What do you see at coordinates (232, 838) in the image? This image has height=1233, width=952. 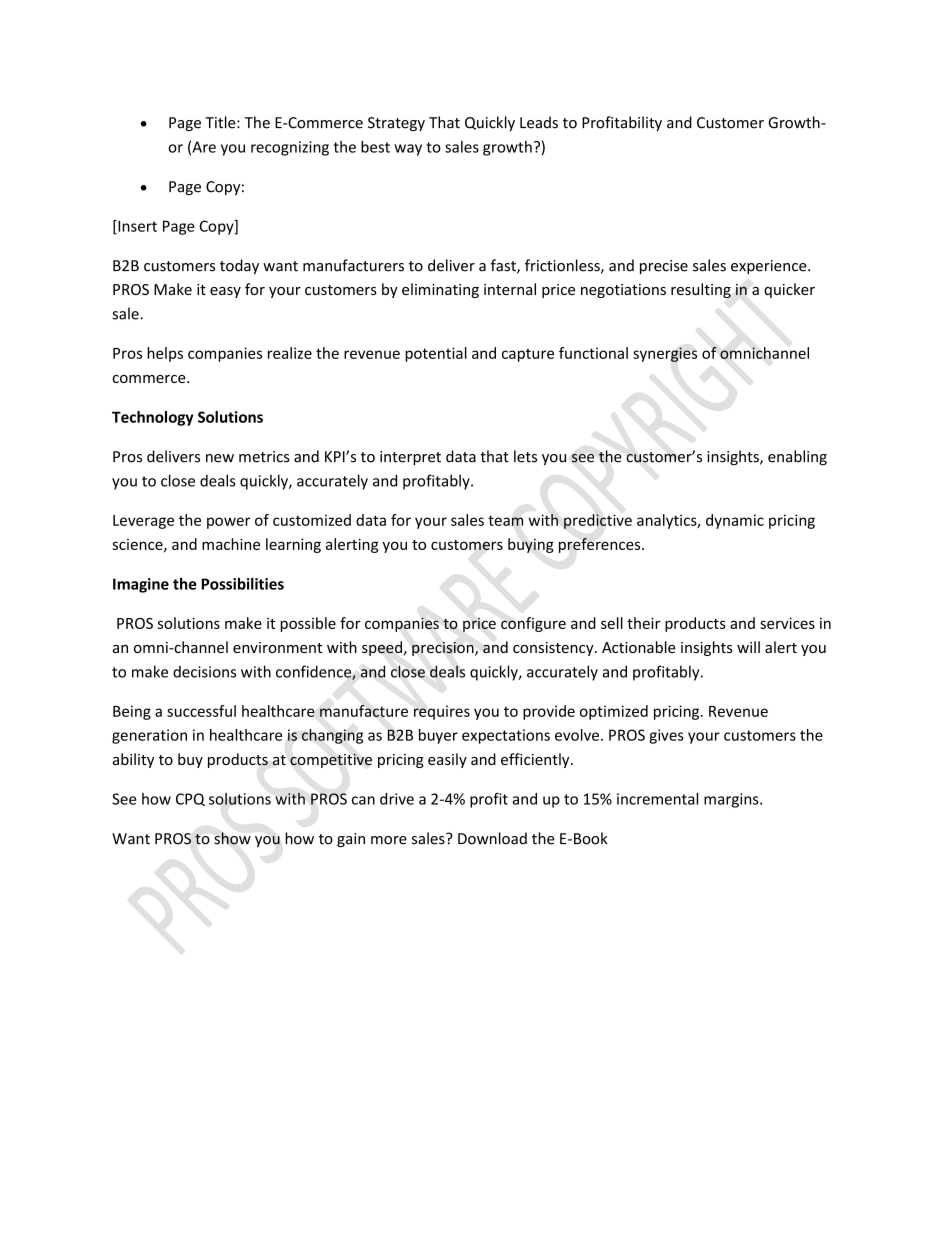 I see `show` at bounding box center [232, 838].
